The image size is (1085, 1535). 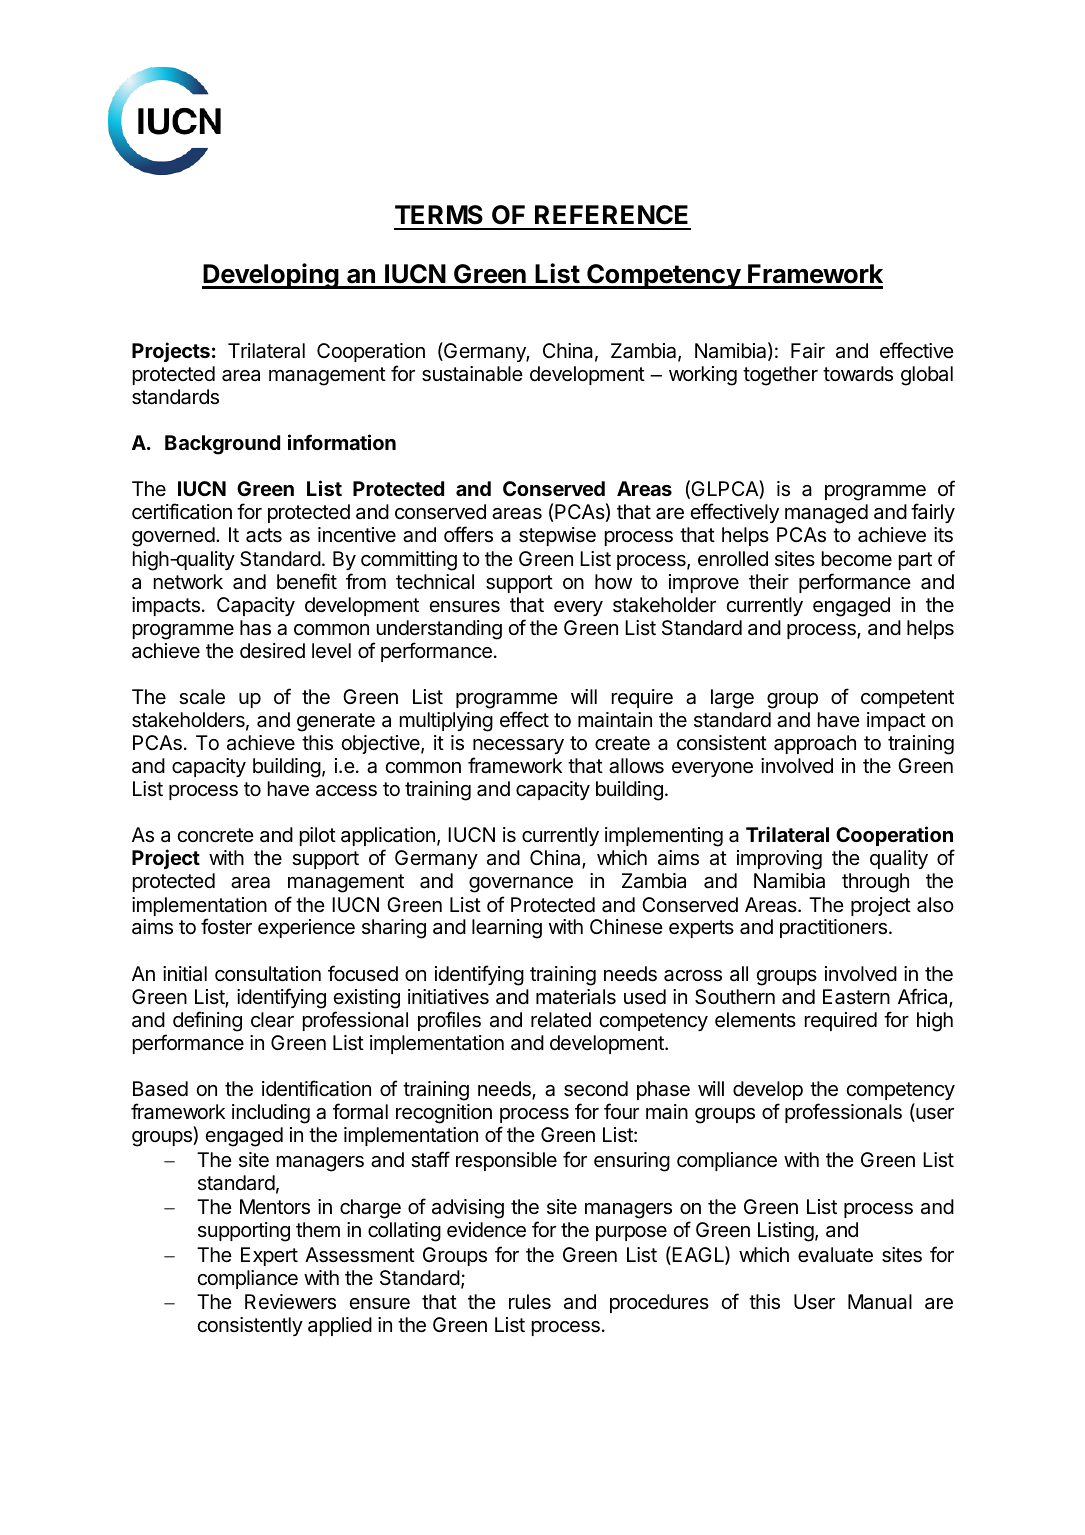 I want to click on necessary, so click(x=518, y=746).
